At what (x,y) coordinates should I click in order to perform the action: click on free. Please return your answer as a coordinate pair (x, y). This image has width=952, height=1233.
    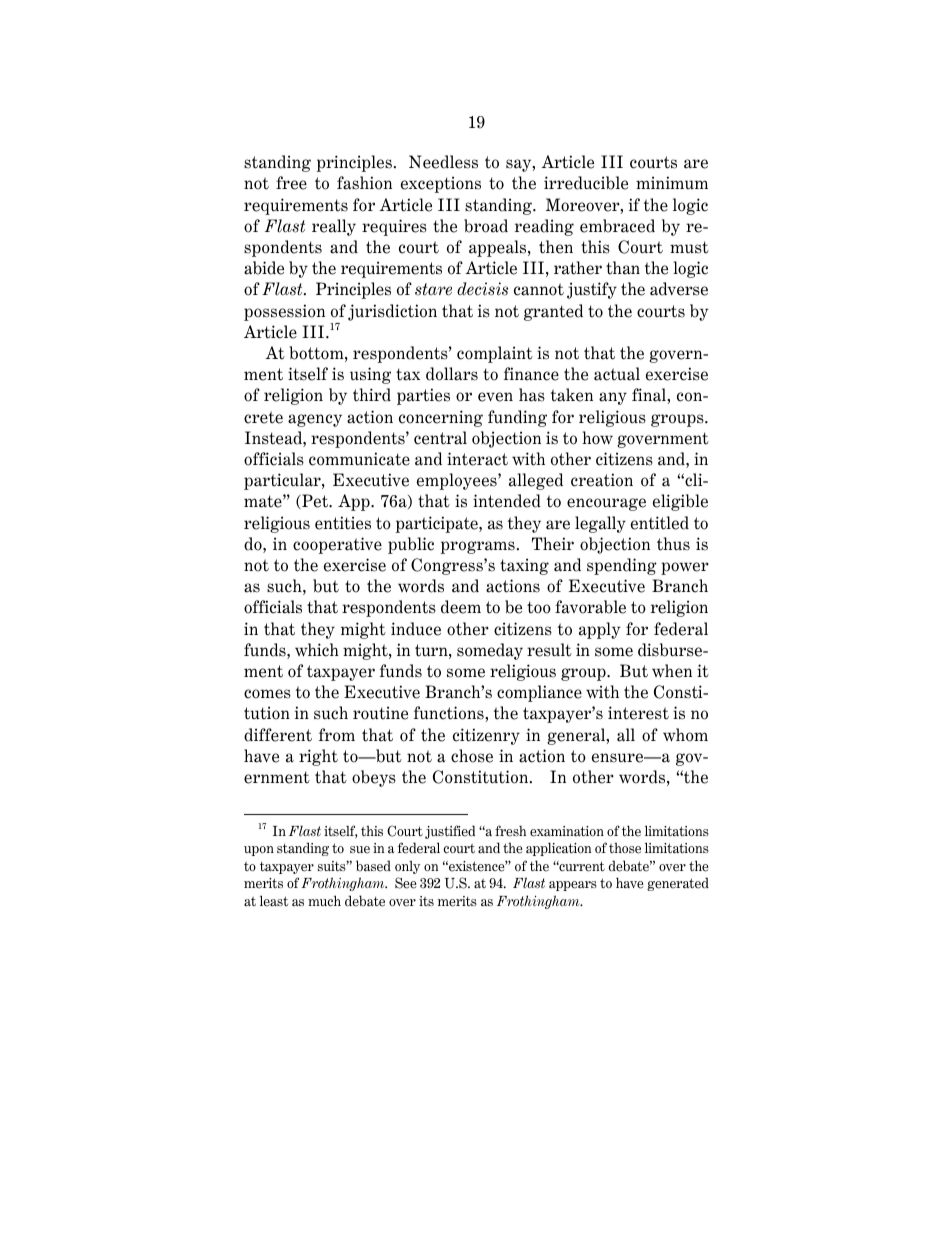
    Looking at the image, I should click on (291, 183).
